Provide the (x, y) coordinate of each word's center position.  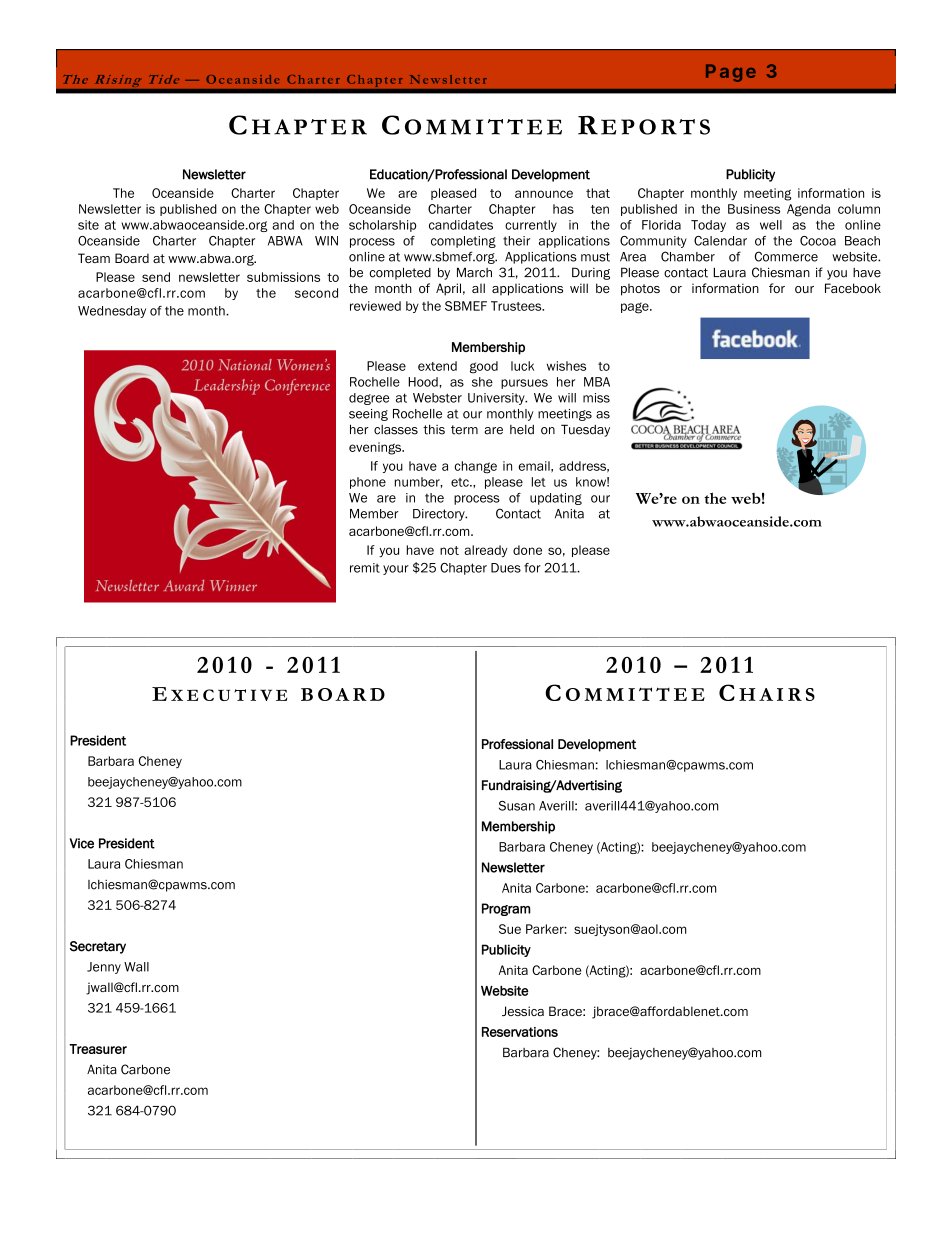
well (771, 225)
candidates (461, 225)
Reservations (520, 1032)
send (156, 277)
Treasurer (98, 1049)
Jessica (523, 1011)
